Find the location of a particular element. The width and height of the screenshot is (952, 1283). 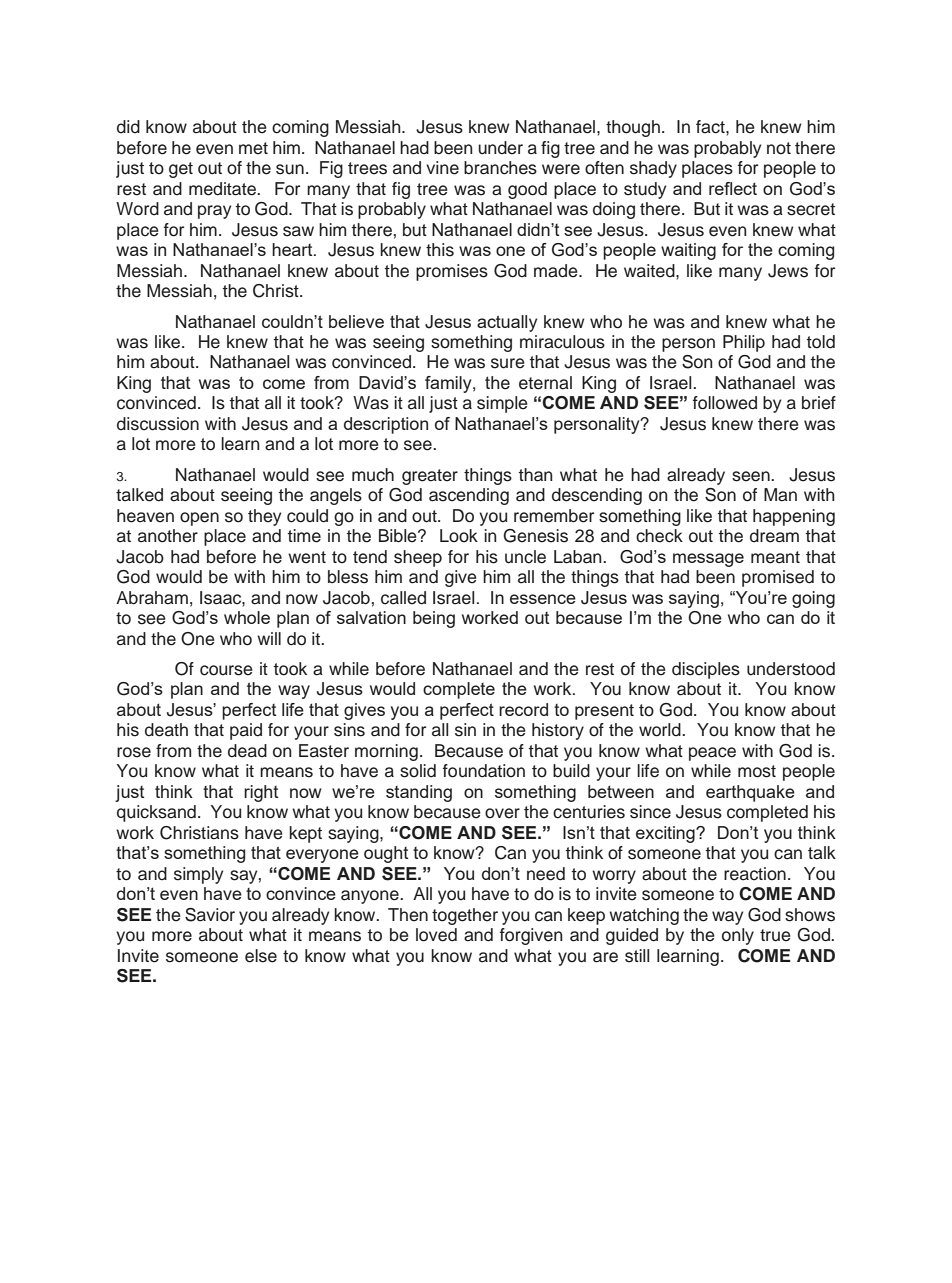

branches is located at coordinates (500, 168).
